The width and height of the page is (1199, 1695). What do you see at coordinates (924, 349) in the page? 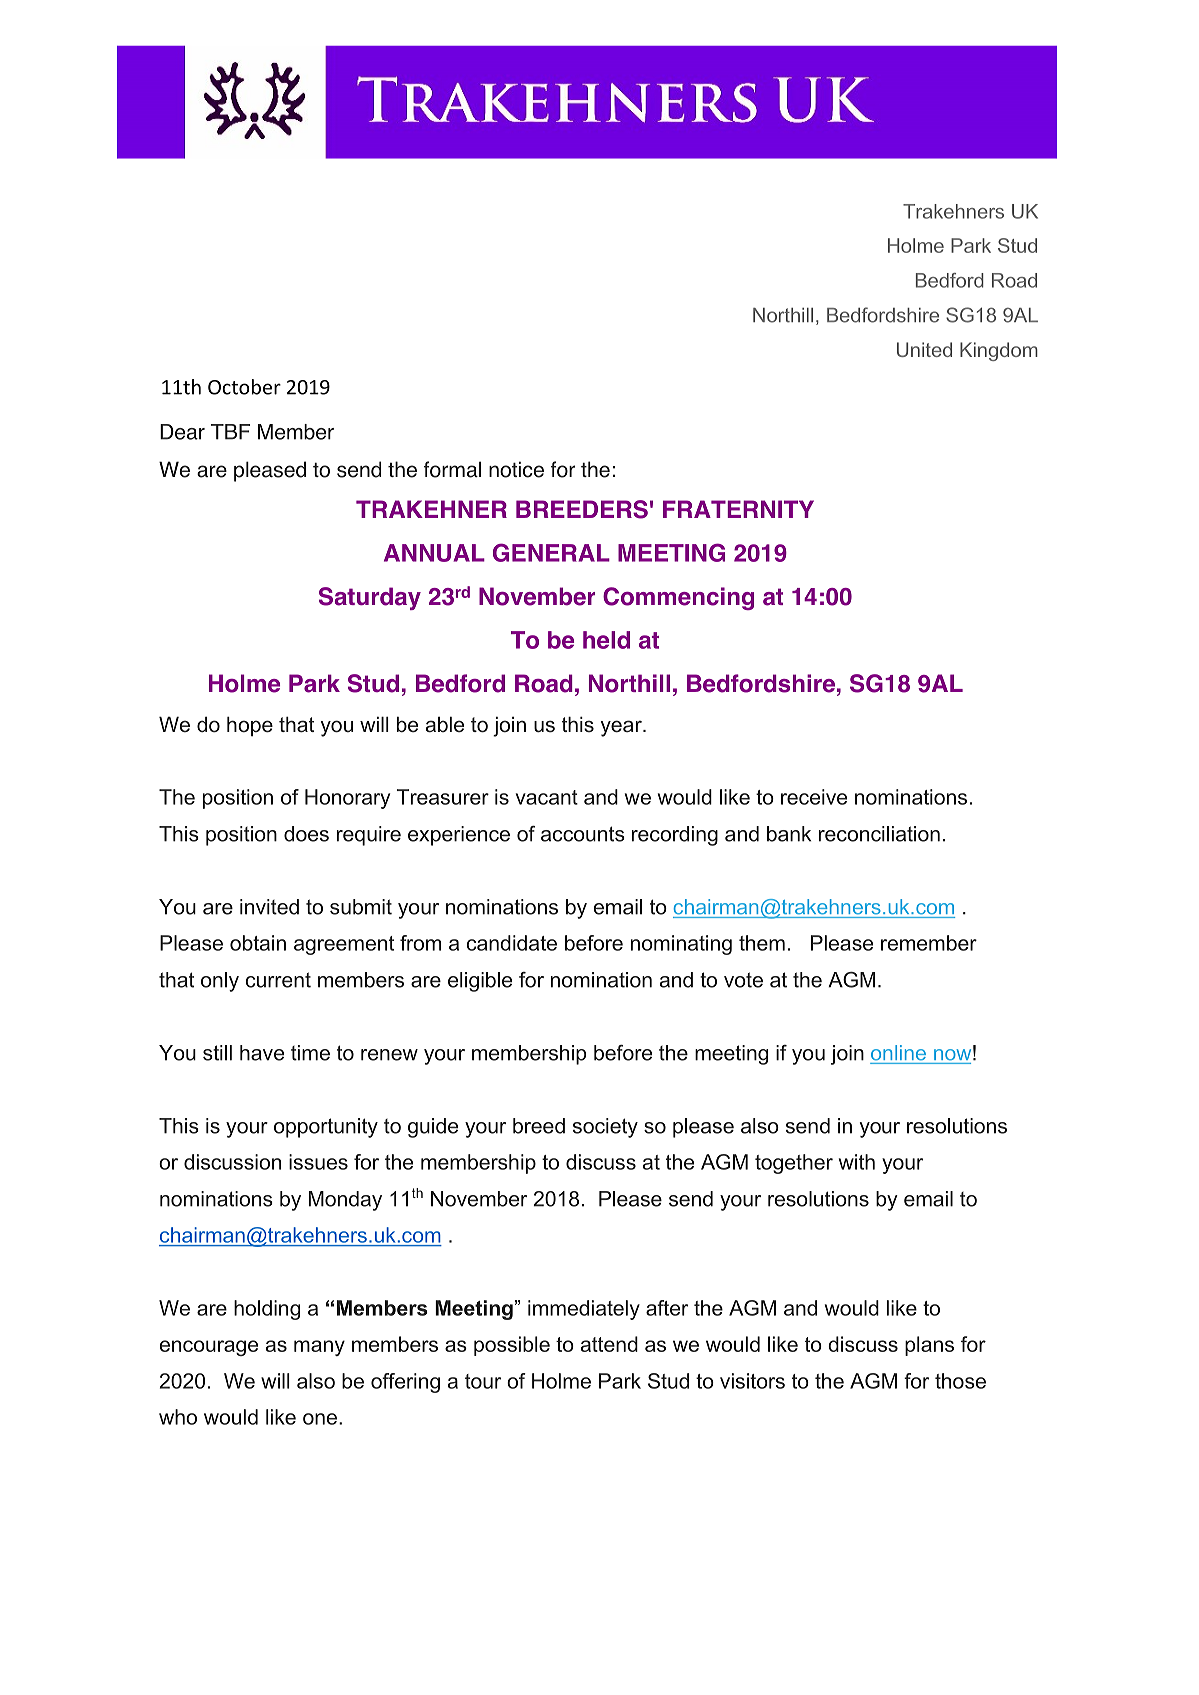
I see `United` at bounding box center [924, 349].
